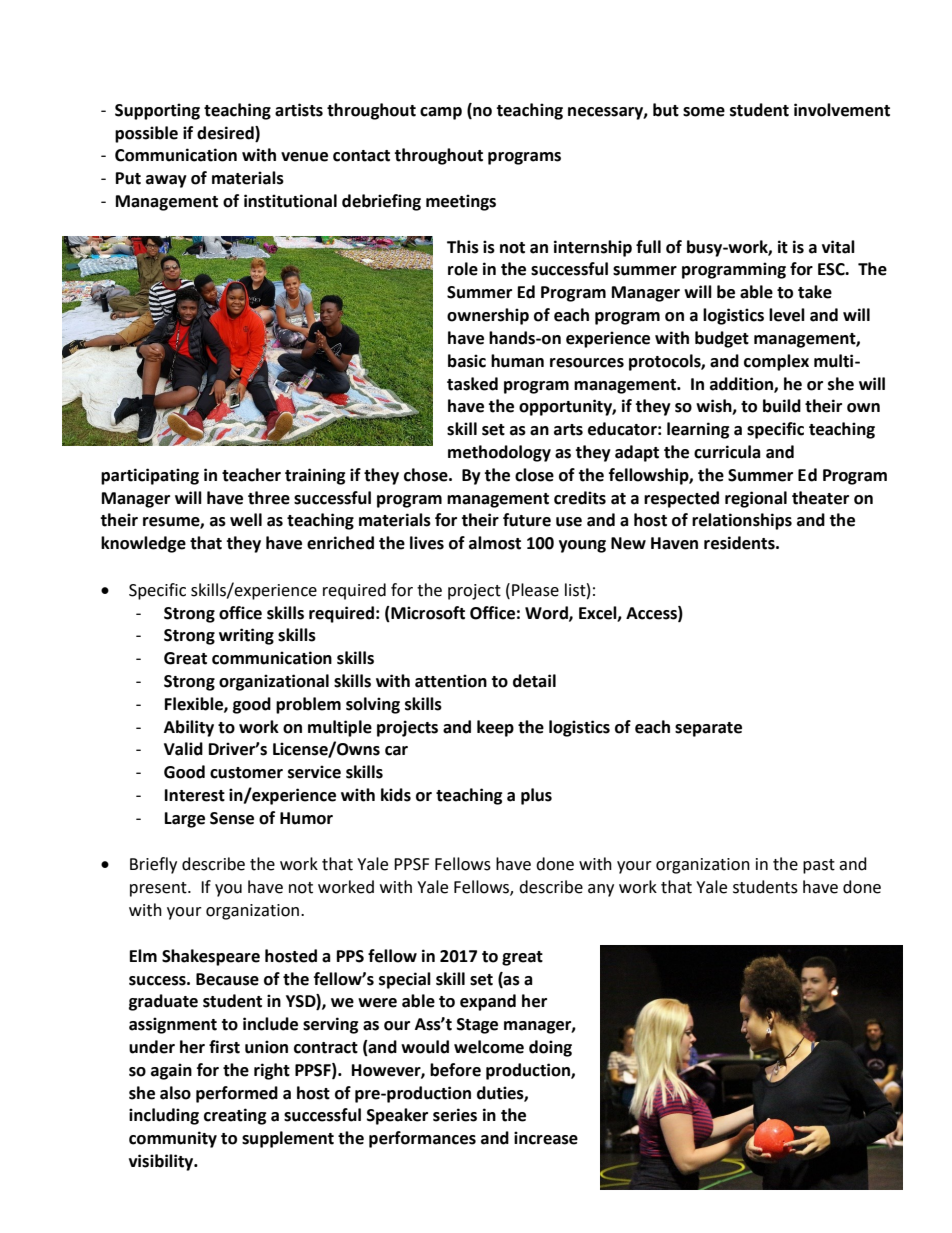 This page has height=1233, width=952. Describe the element at coordinates (708, 729) in the page. I see `separate` at that location.
